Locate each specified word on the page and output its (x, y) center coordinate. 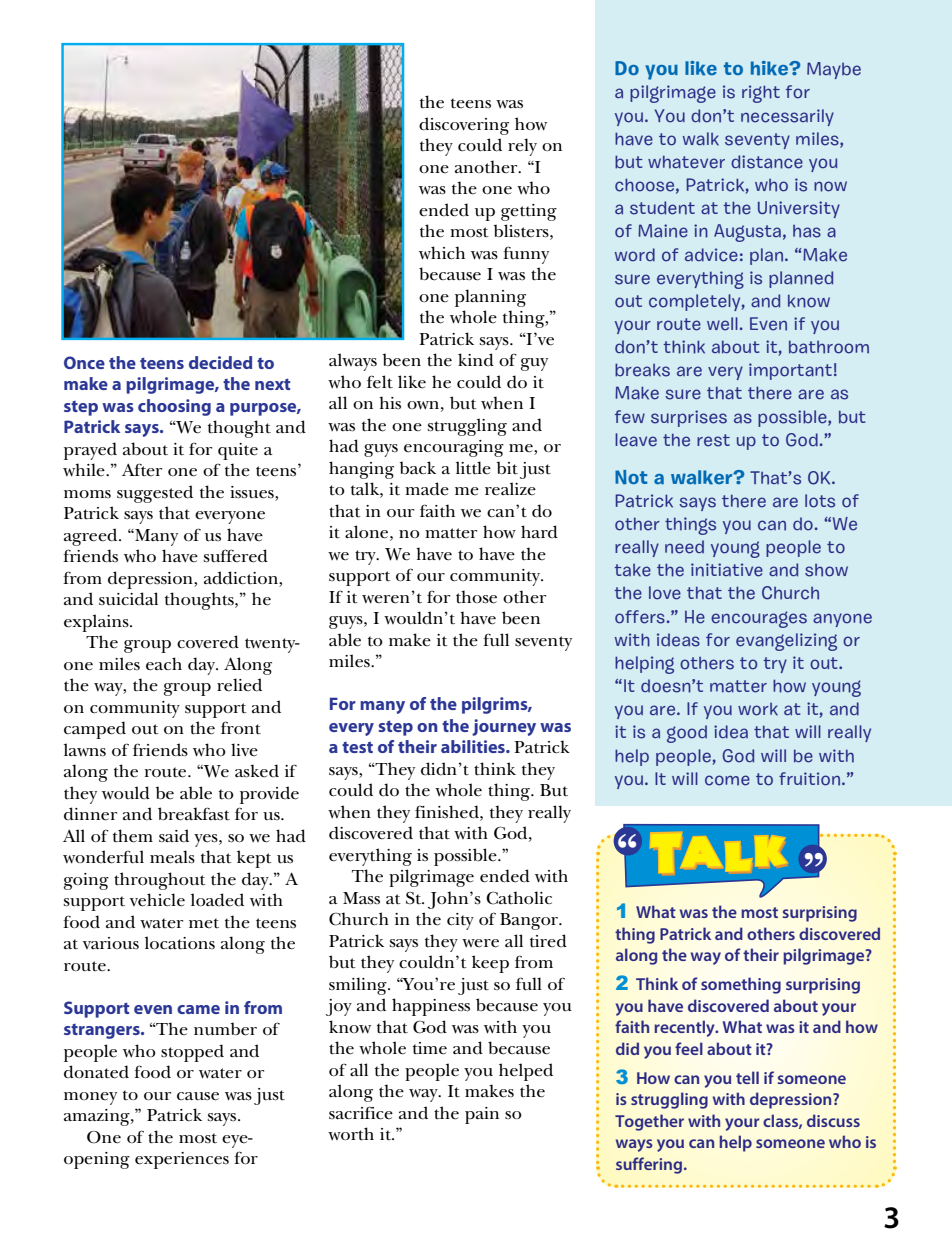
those (476, 597)
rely (522, 147)
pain (482, 1115)
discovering (464, 126)
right (761, 94)
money (90, 1098)
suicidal (128, 599)
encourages (759, 619)
